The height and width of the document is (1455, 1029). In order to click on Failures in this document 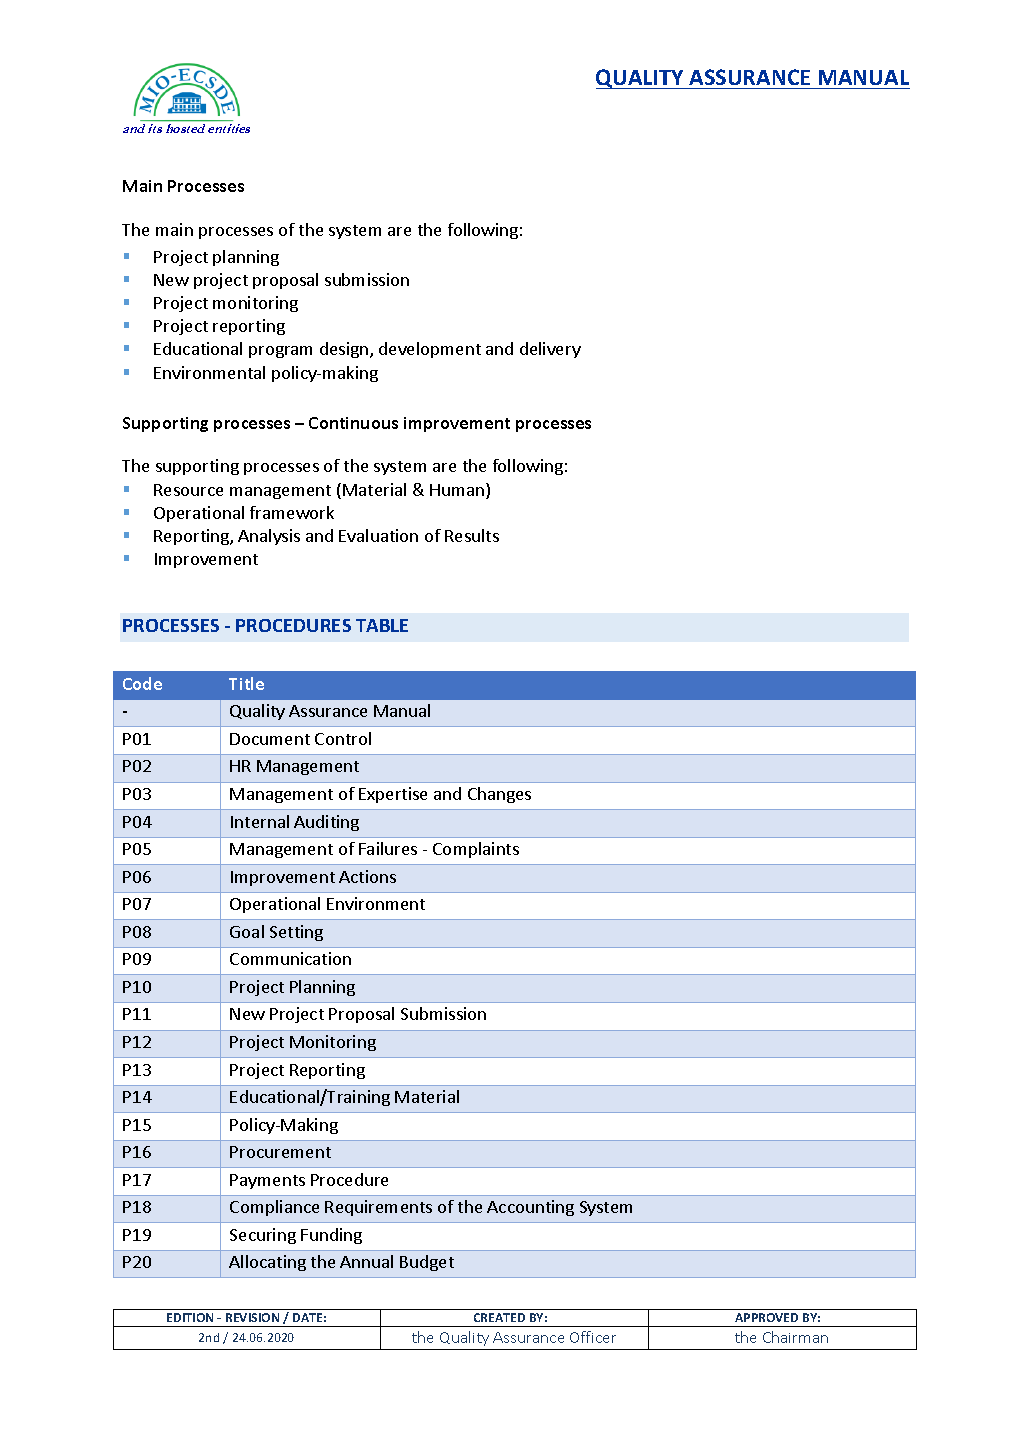, I will do `click(388, 848)`.
